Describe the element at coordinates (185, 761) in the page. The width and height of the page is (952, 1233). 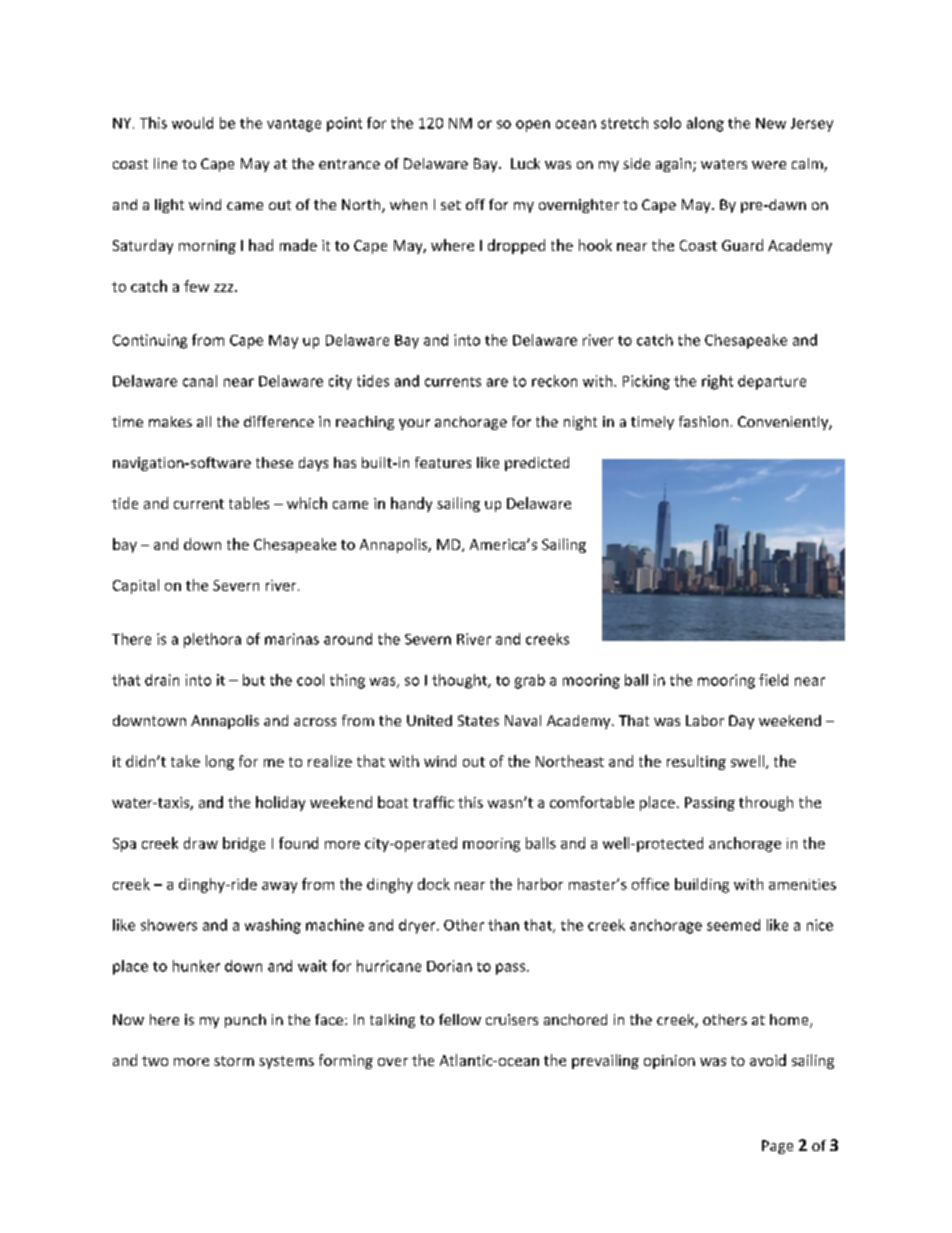
I see `take` at that location.
